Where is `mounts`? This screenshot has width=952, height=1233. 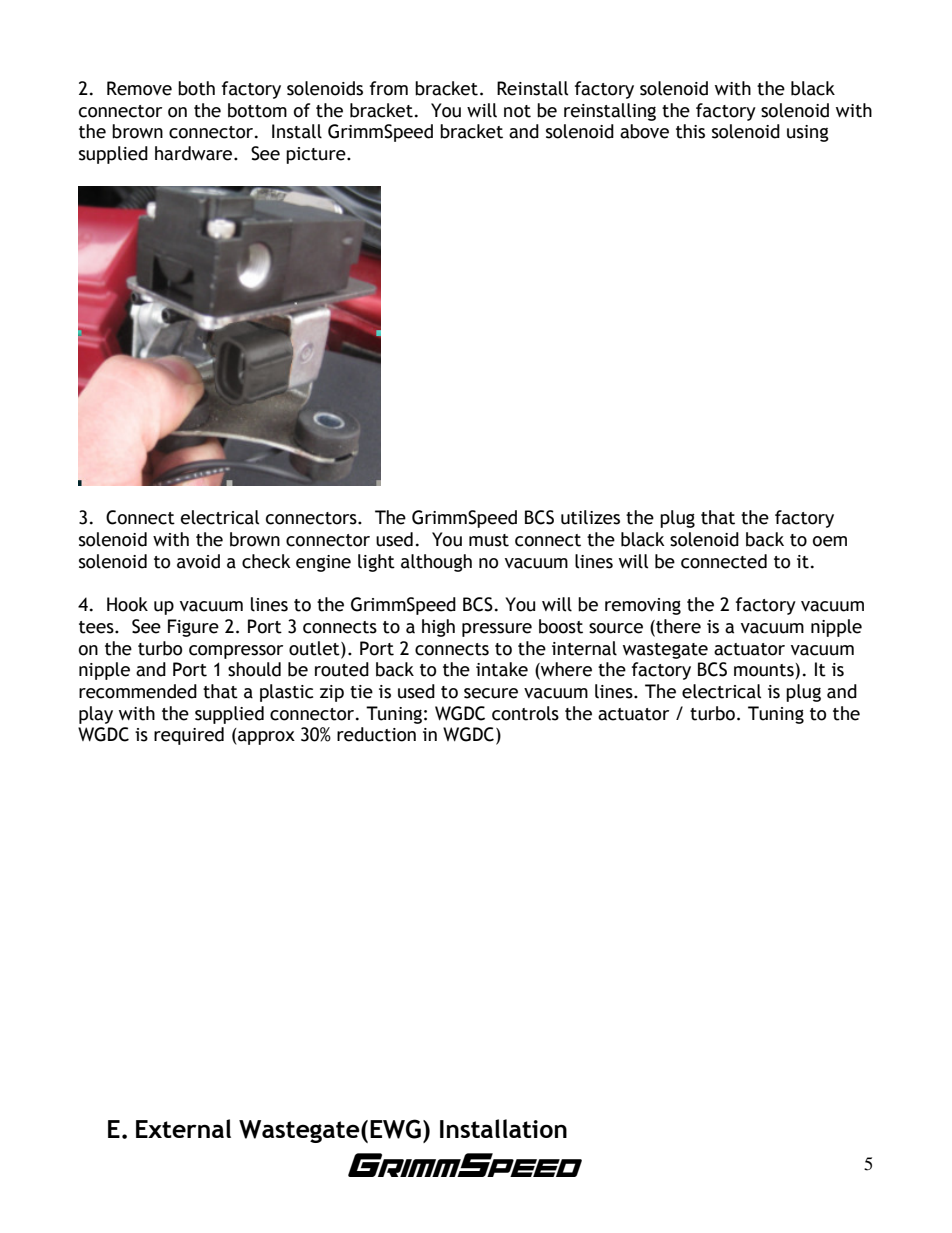
mounts is located at coordinates (764, 670).
